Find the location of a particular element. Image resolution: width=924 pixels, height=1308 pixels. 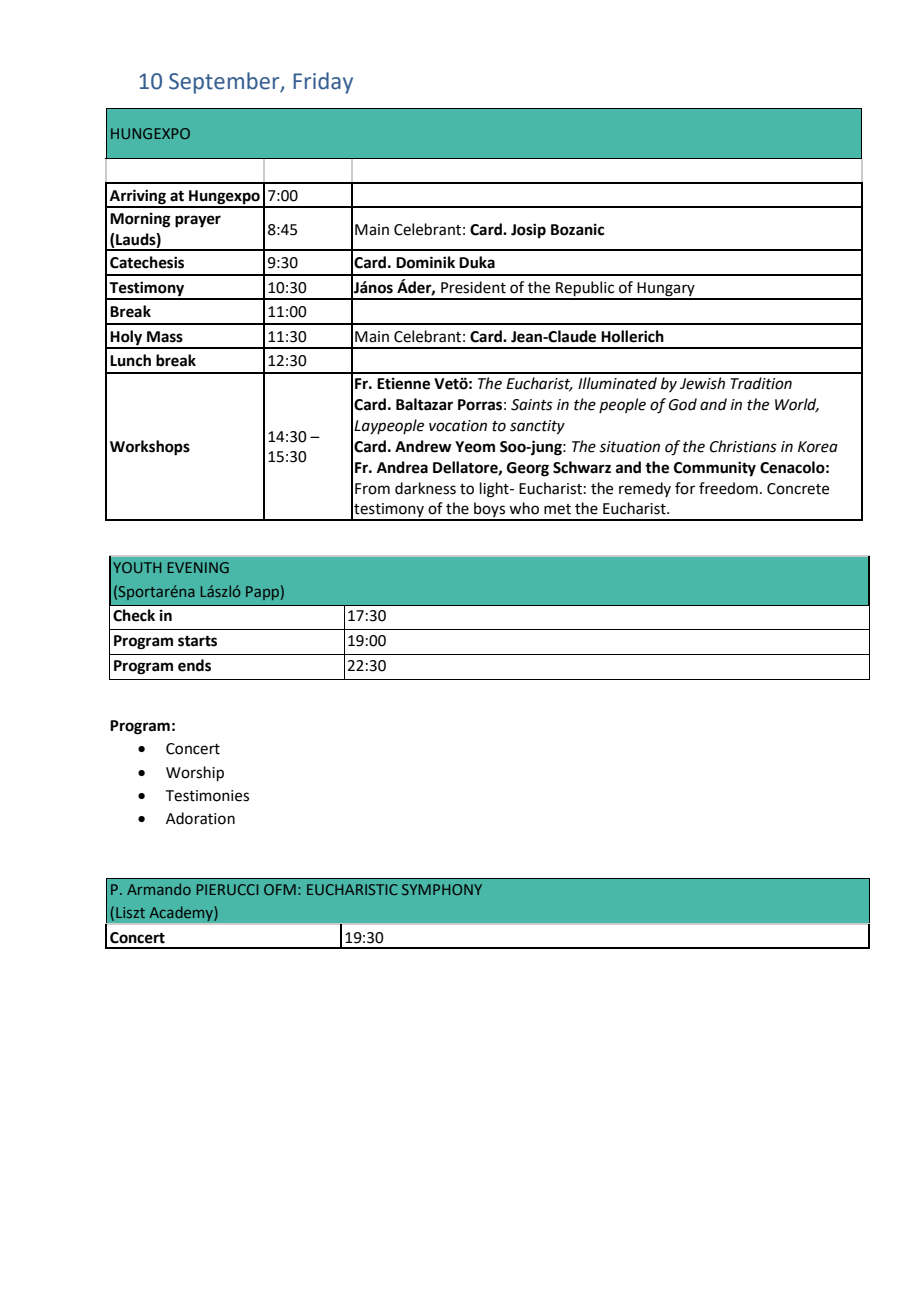

Dominik is located at coordinates (425, 262).
